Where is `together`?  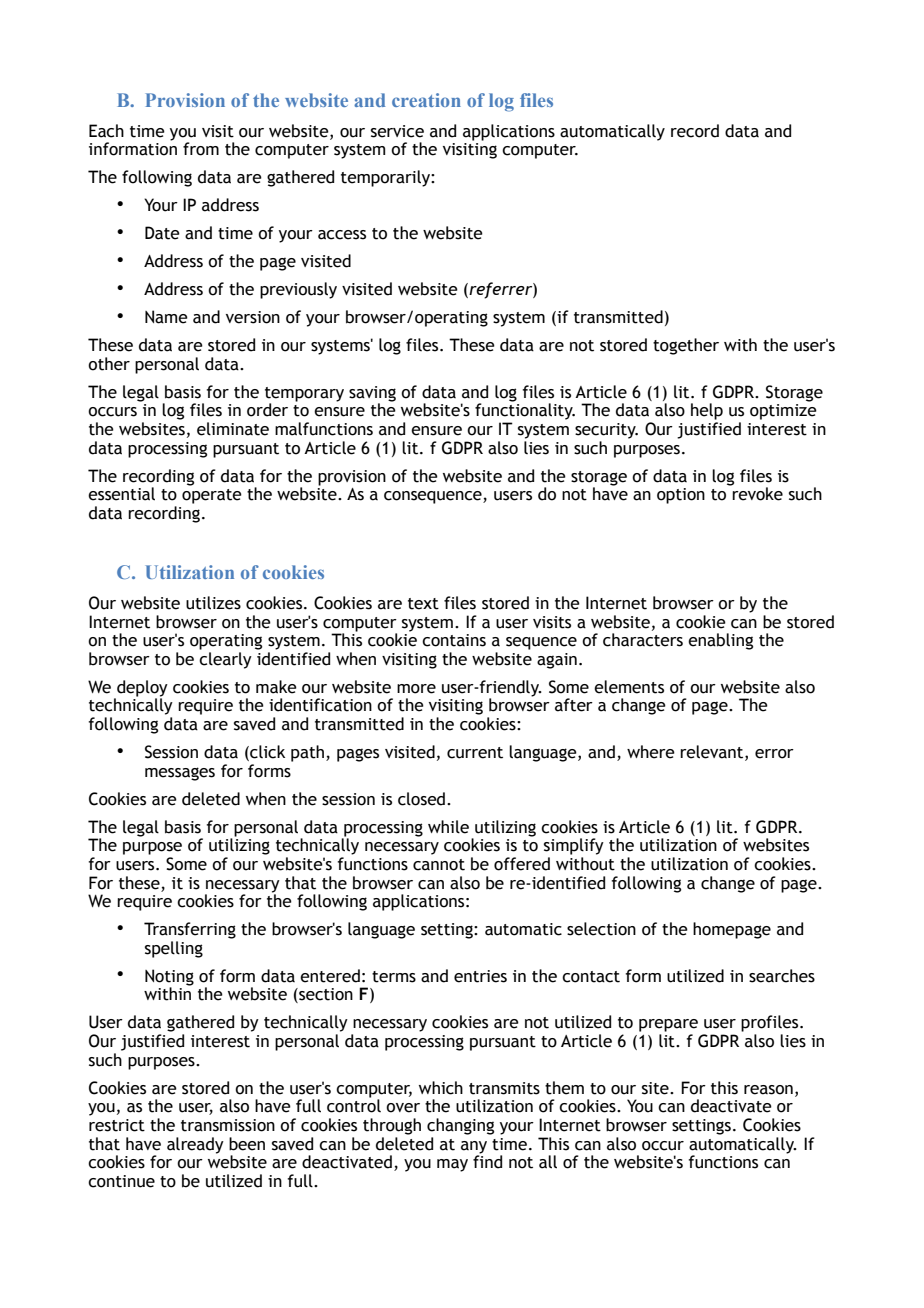 together is located at coordinates (686, 346).
